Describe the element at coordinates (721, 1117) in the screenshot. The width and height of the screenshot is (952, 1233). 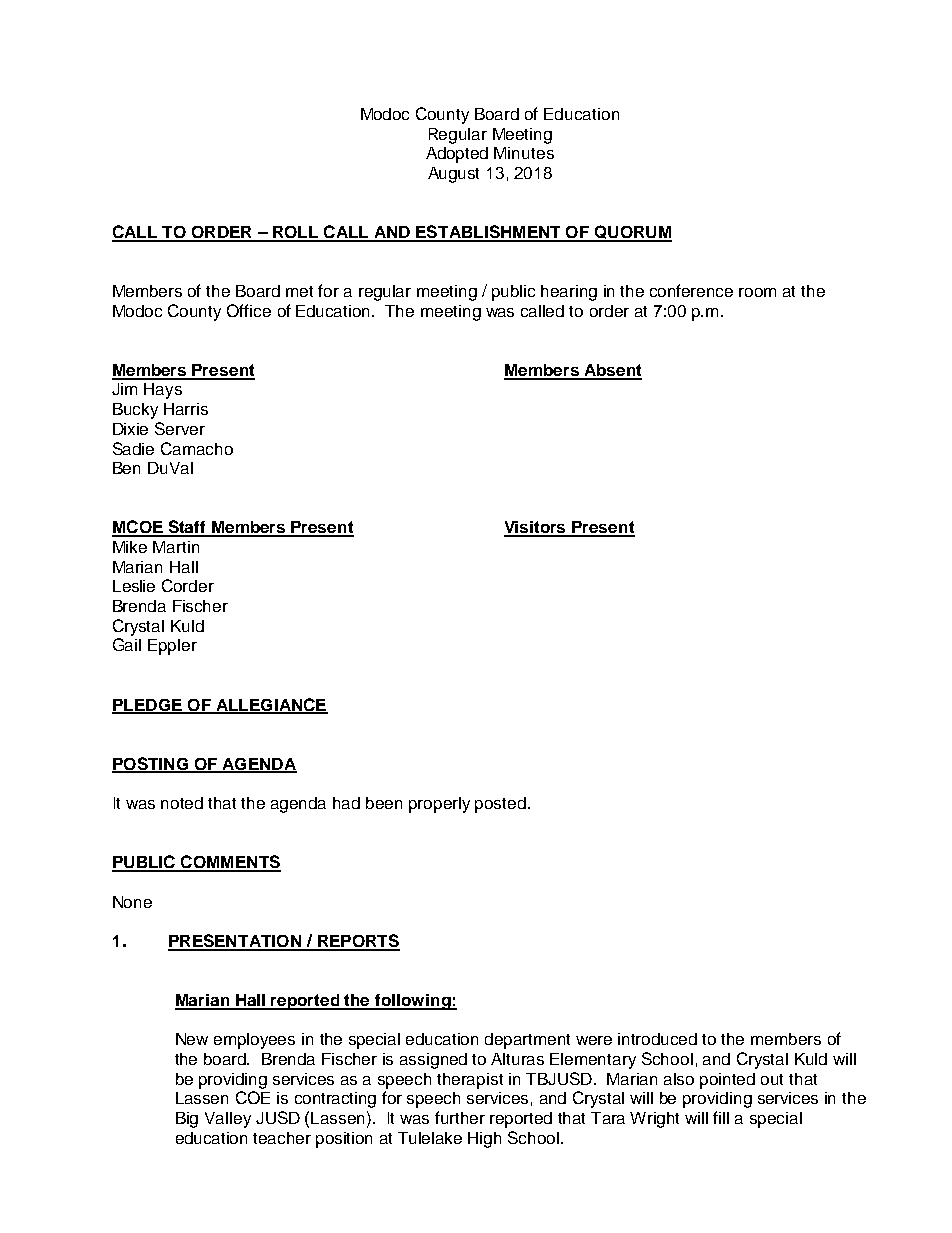
I see `fill` at that location.
